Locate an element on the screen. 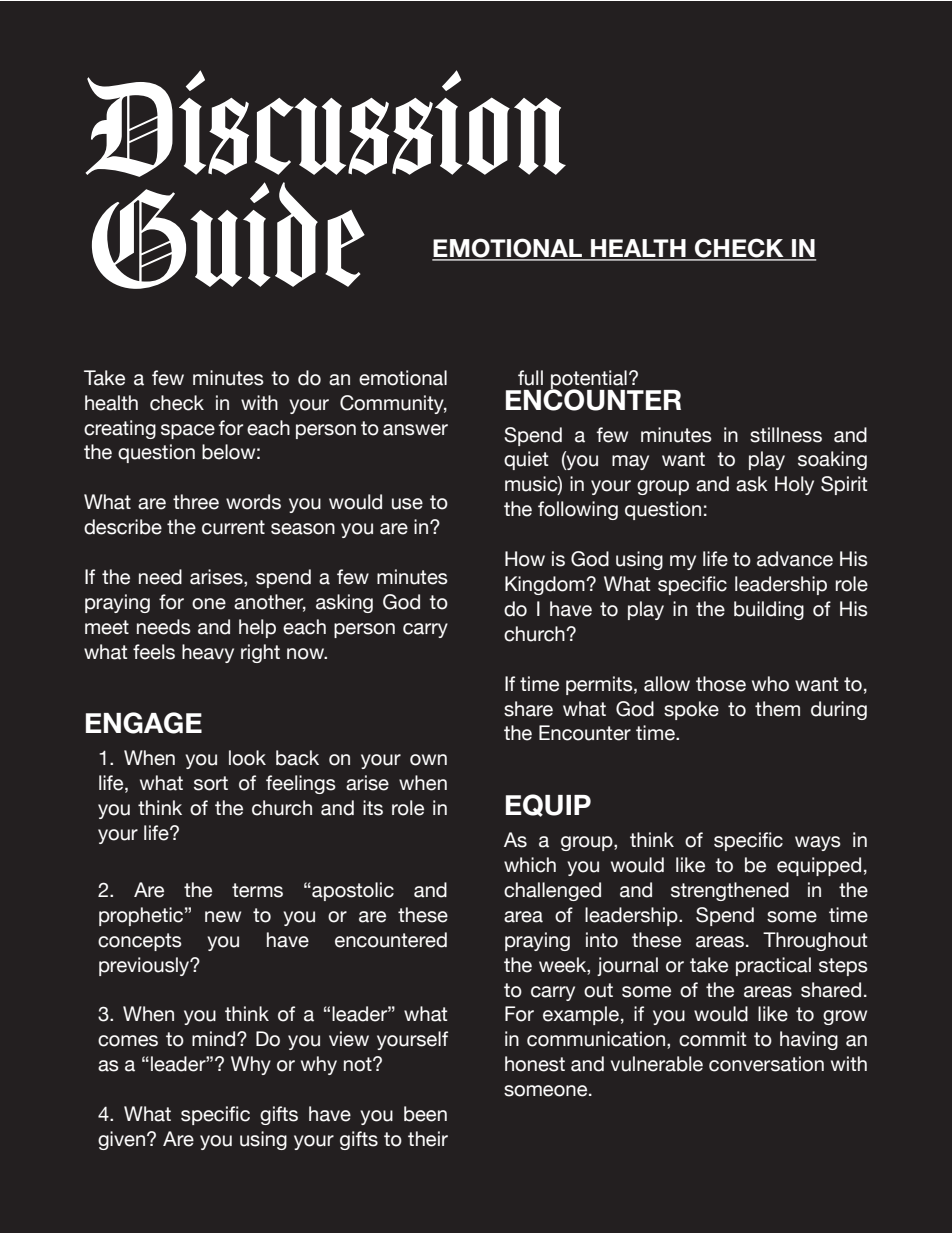  full is located at coordinates (530, 378).
